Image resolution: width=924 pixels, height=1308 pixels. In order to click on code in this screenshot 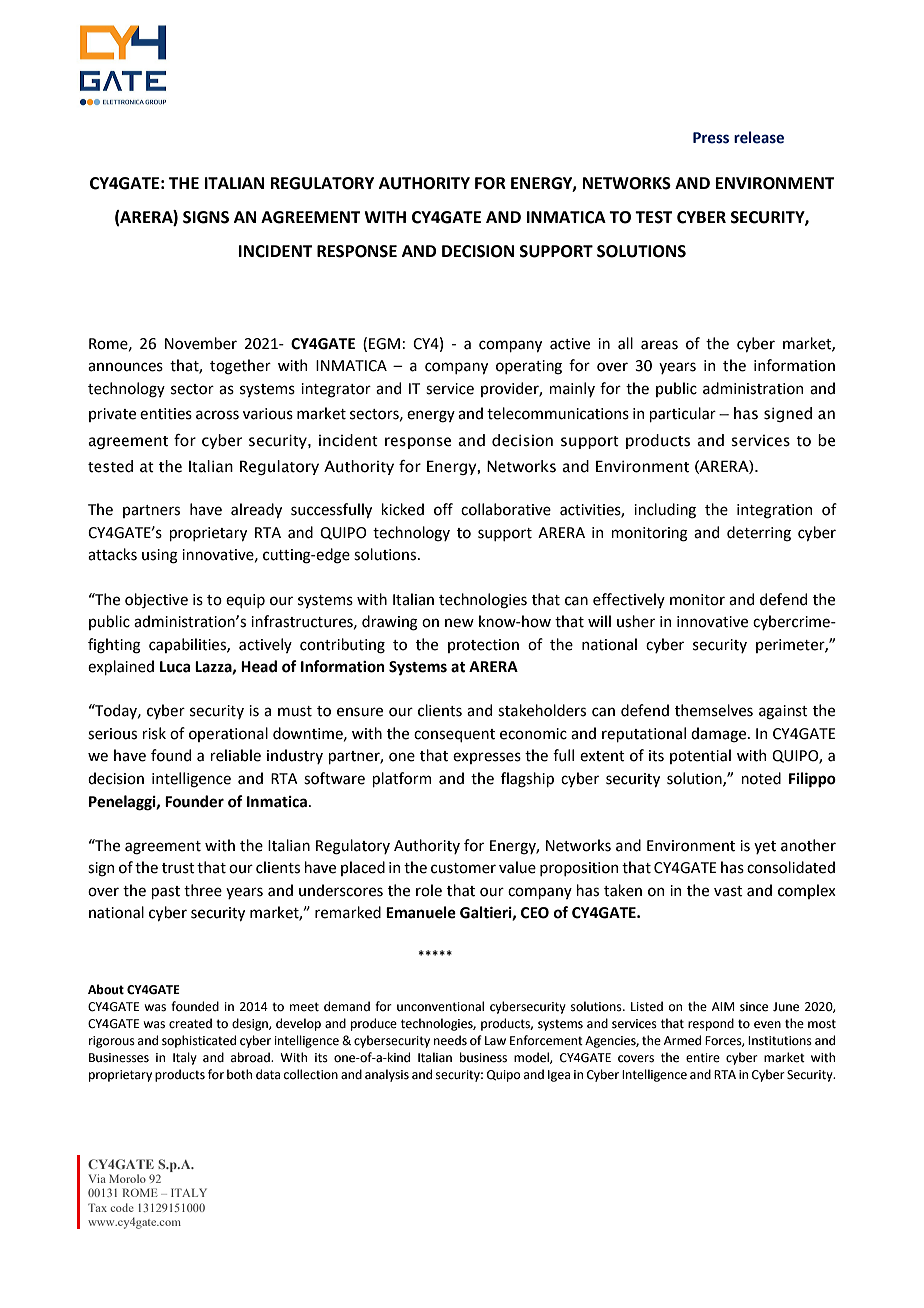, I will do `click(122, 1207)`.
